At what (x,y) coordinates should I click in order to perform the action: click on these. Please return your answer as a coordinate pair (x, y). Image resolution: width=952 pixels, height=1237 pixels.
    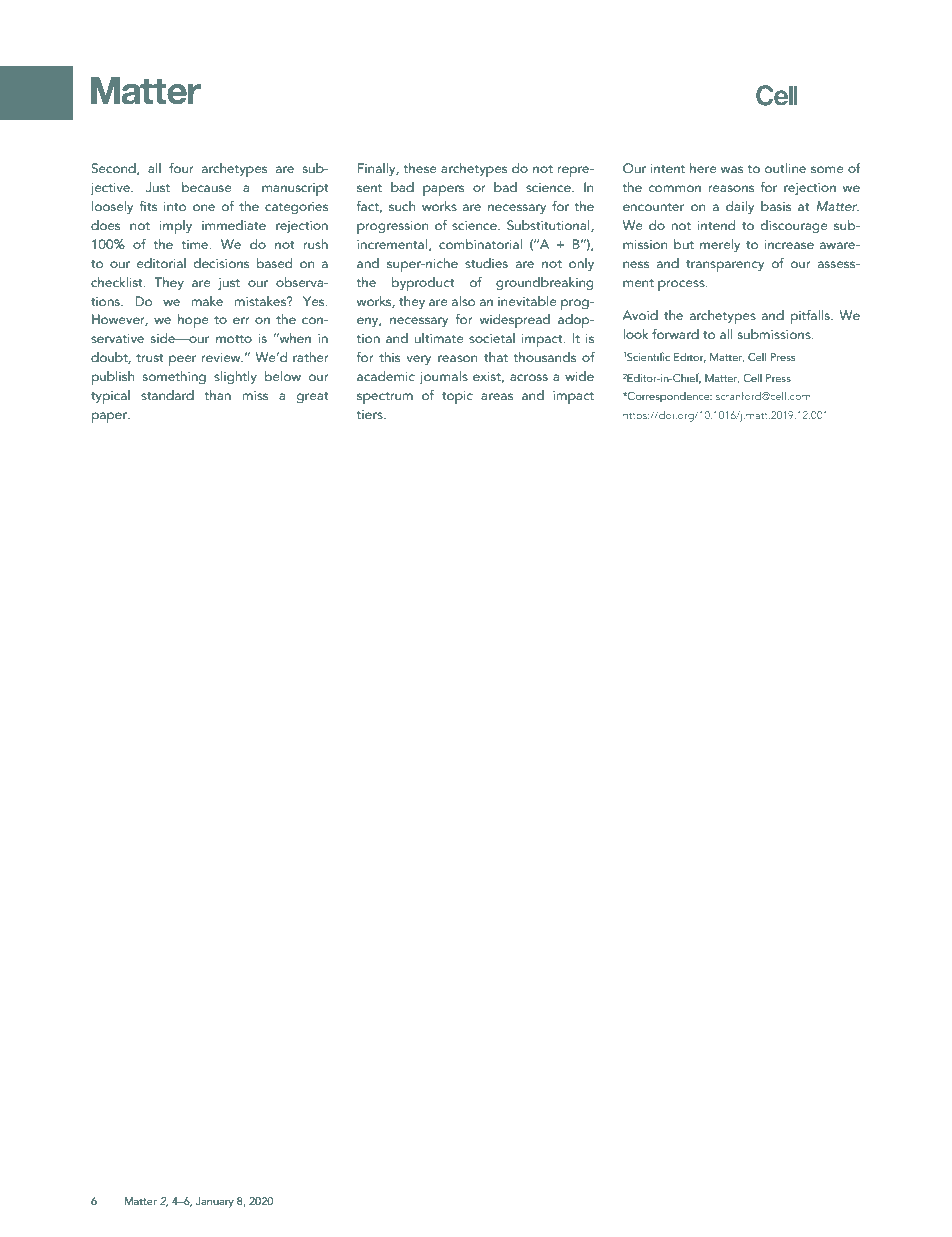
    Looking at the image, I should click on (420, 168).
